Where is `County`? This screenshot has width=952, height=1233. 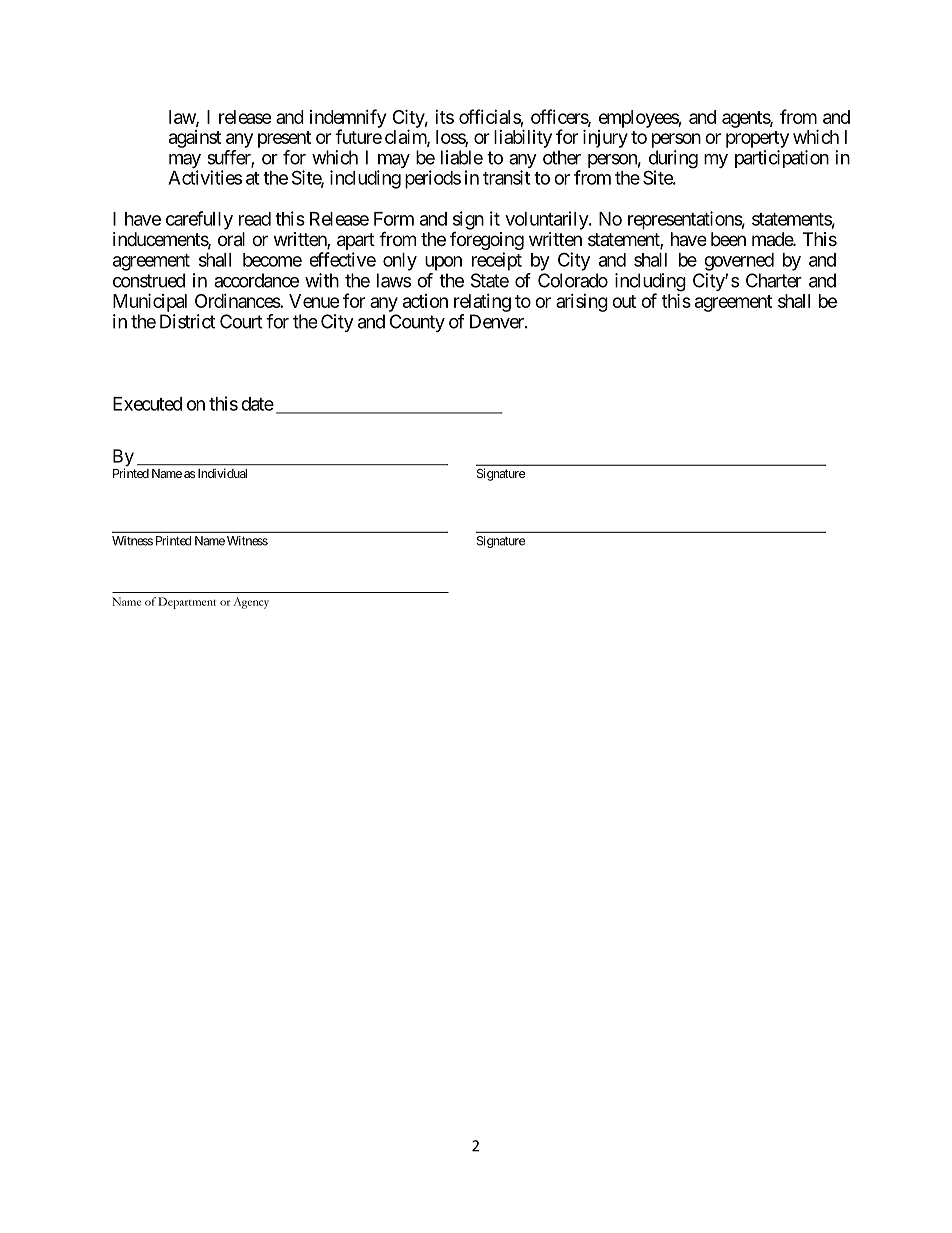 County is located at coordinates (417, 323).
